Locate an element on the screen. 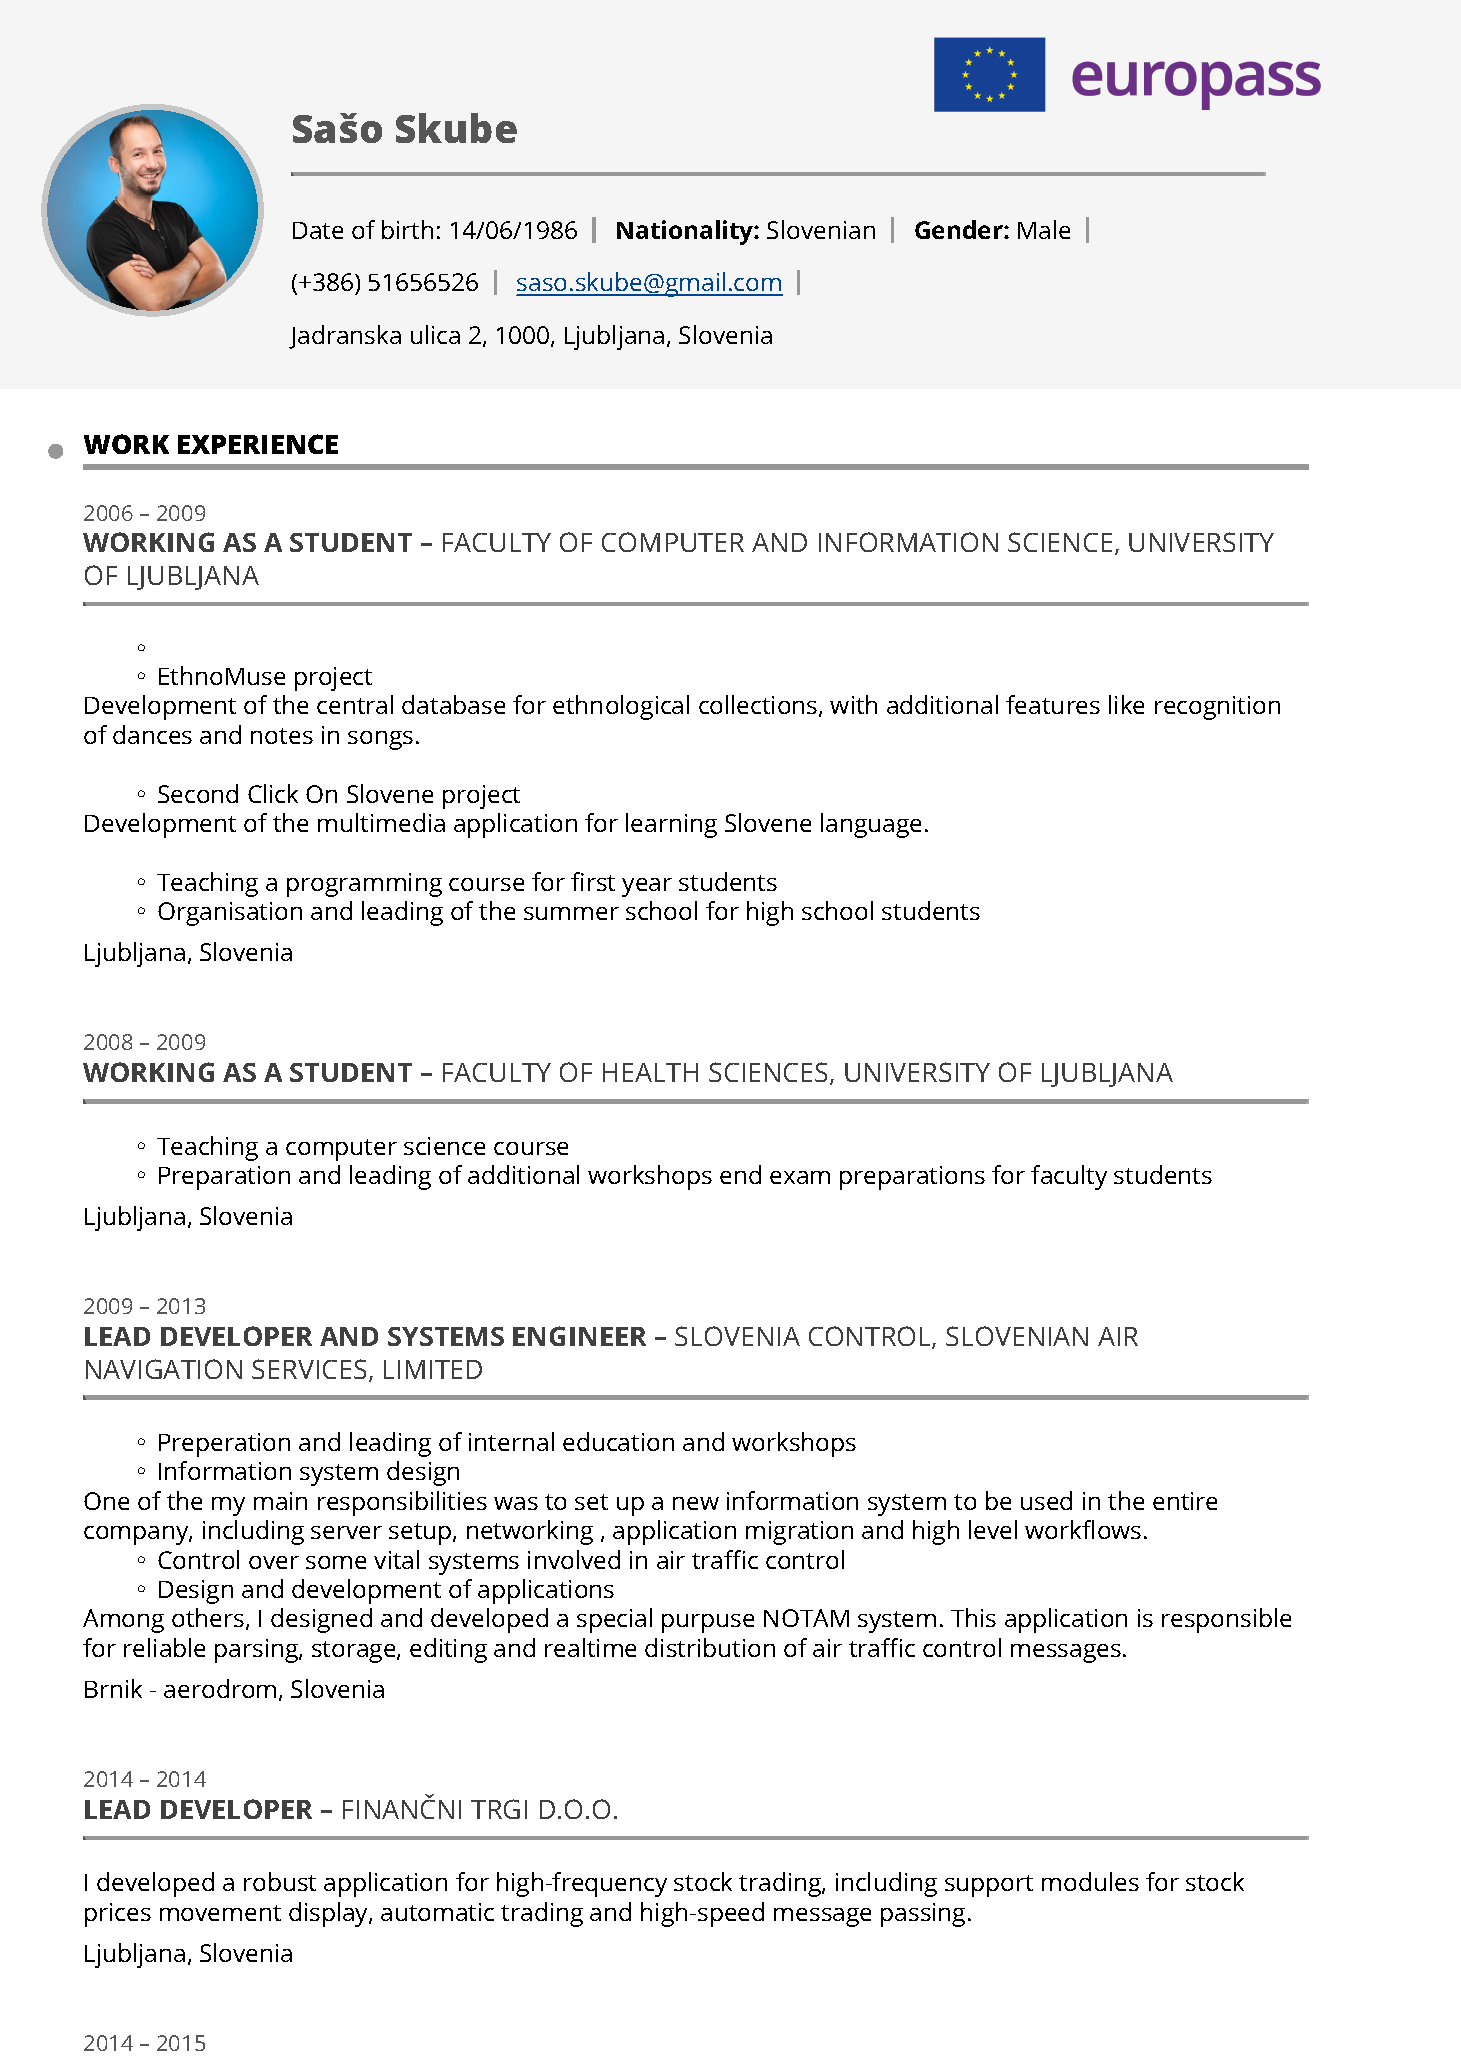 This screenshot has width=1461, height=2065. exam is located at coordinates (800, 1177).
